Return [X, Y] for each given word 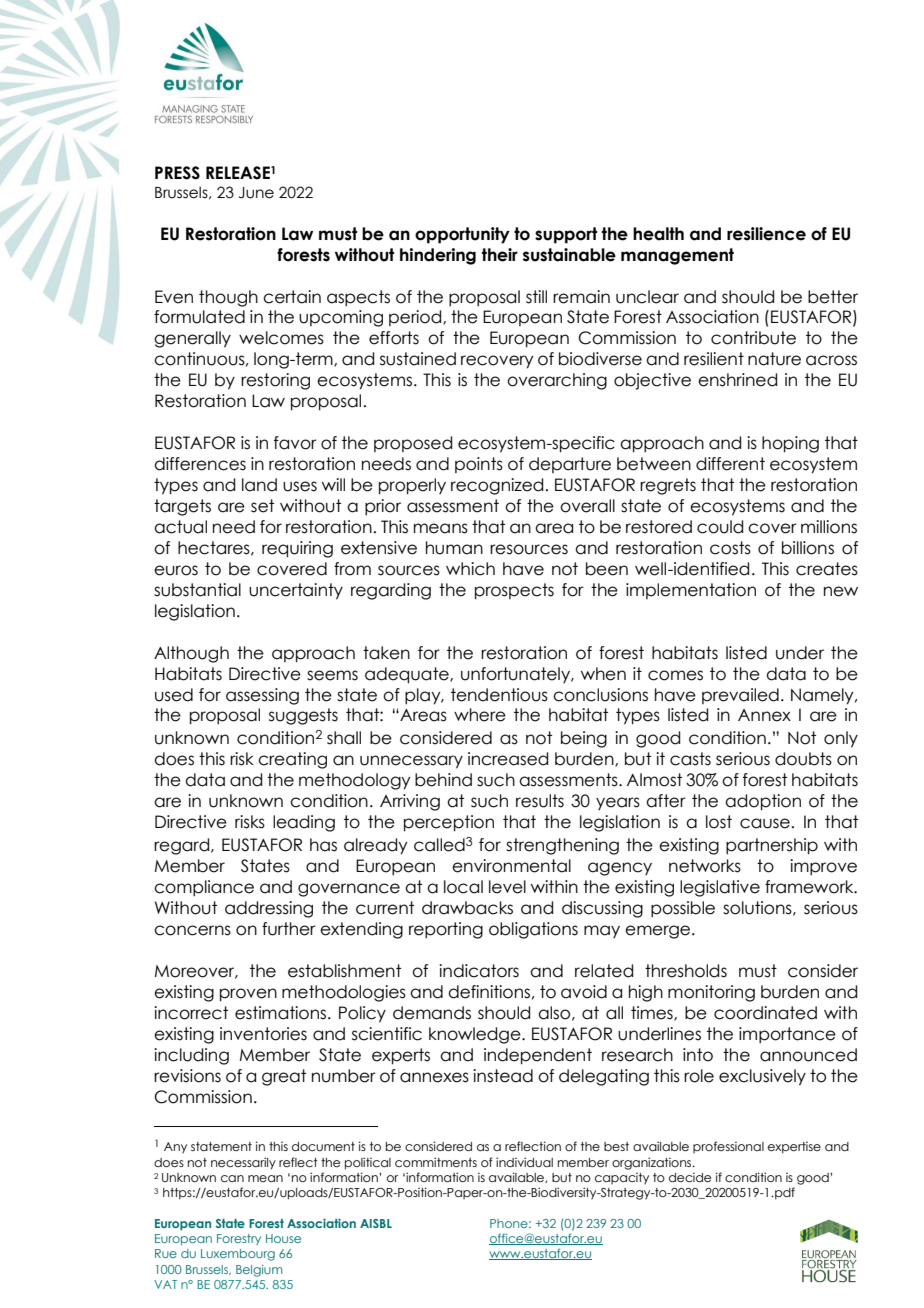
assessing [262, 696]
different [730, 464]
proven [248, 995]
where [480, 715]
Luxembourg [238, 1255]
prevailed [740, 696]
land [259, 485]
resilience [766, 234]
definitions [489, 992]
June [256, 193]
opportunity [462, 235]
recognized [497, 486]
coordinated [765, 1013]
